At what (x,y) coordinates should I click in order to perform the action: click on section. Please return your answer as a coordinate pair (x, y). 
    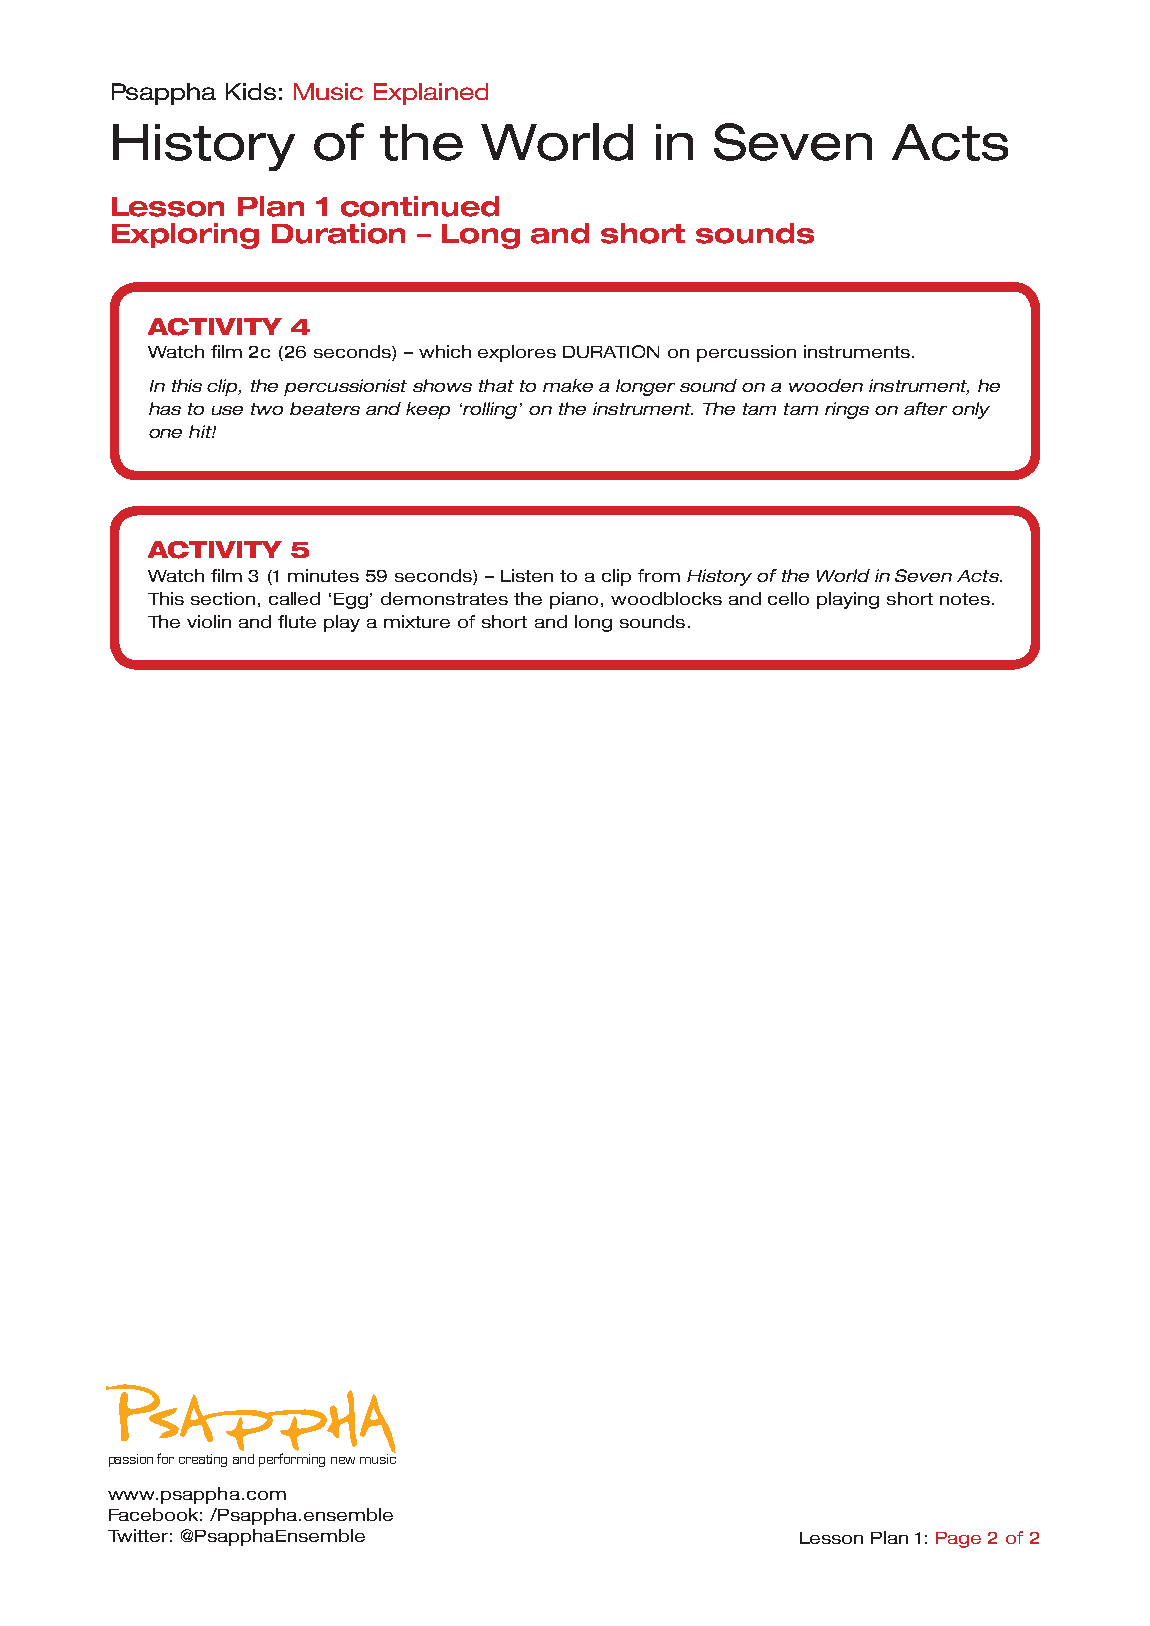
    Looking at the image, I should click on (223, 598).
